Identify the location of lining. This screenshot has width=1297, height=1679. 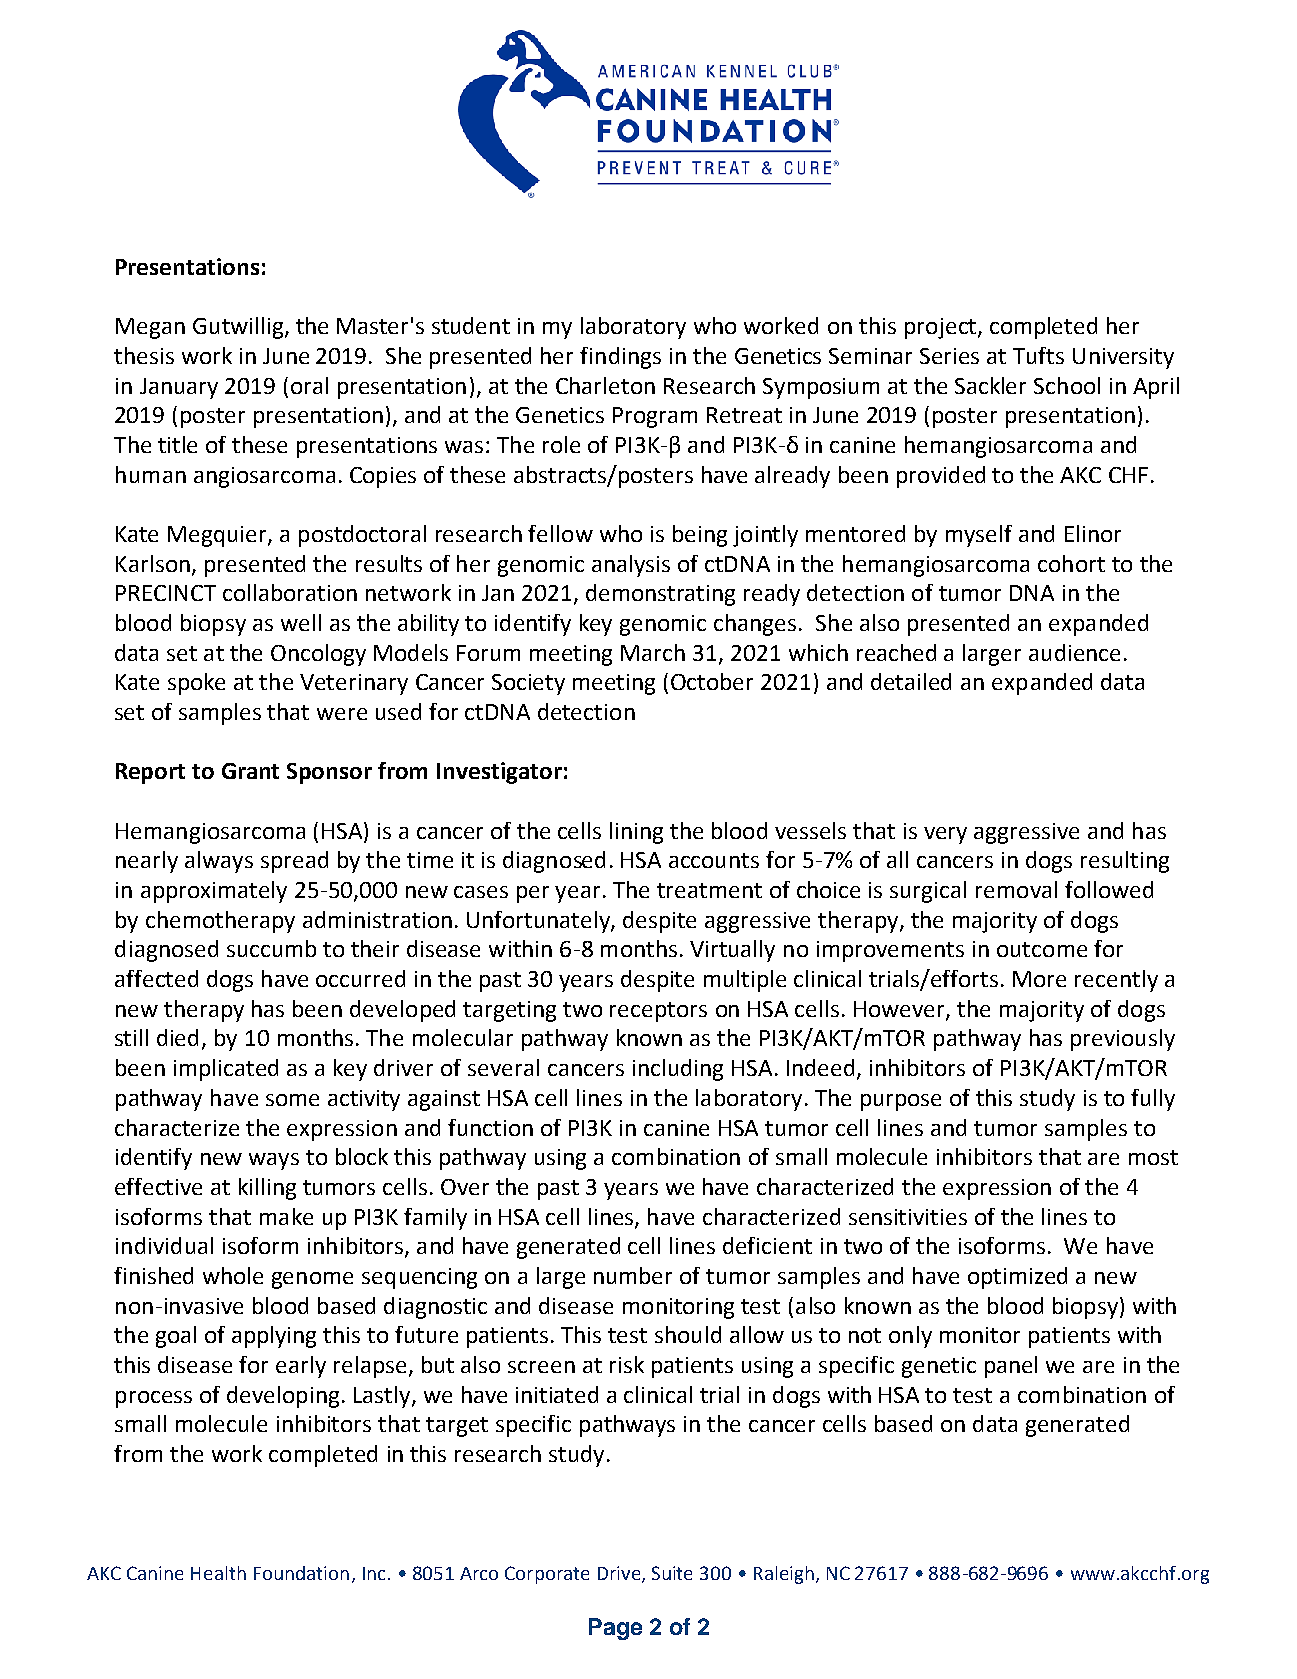
(636, 833).
